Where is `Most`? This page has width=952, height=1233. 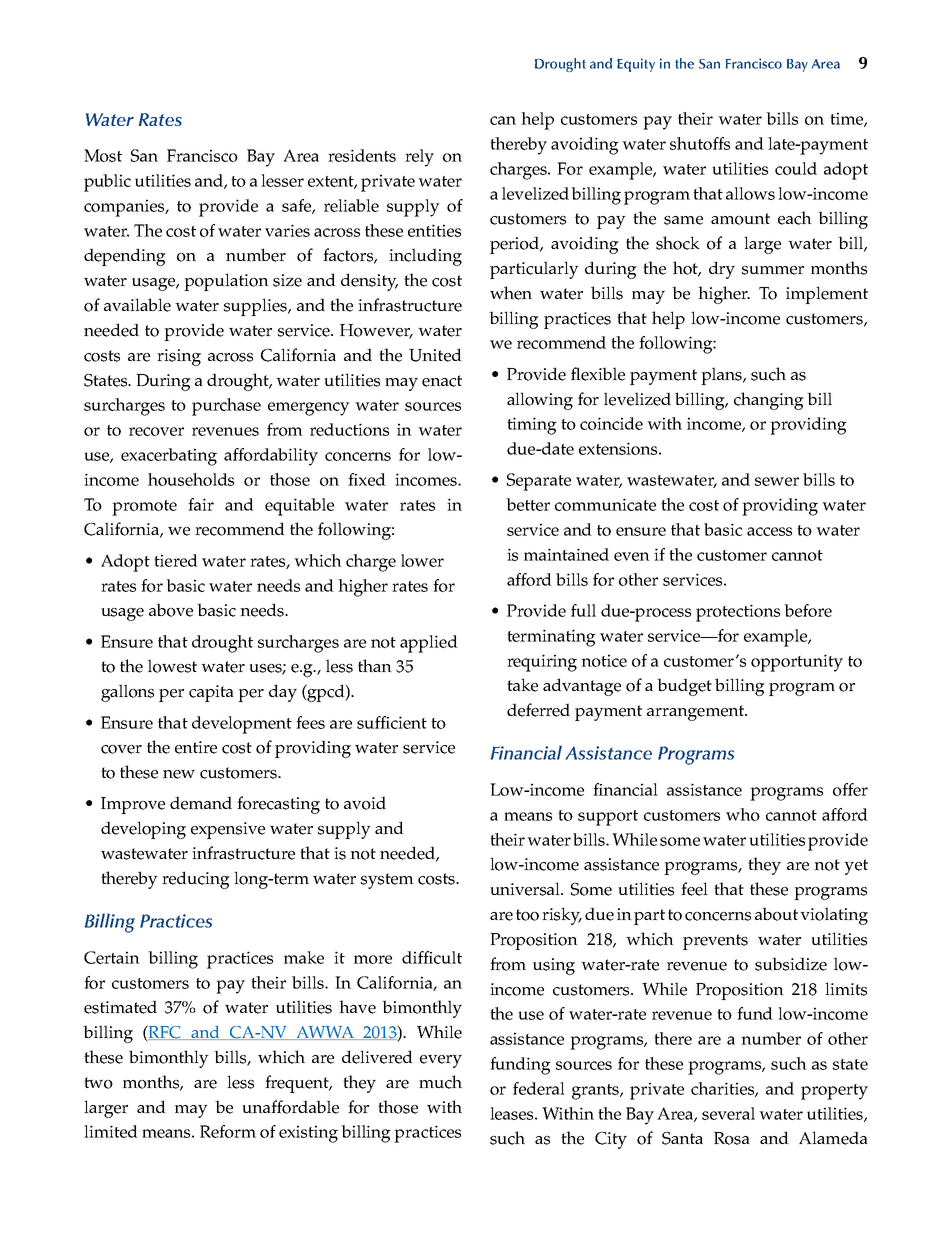
Most is located at coordinates (103, 155).
